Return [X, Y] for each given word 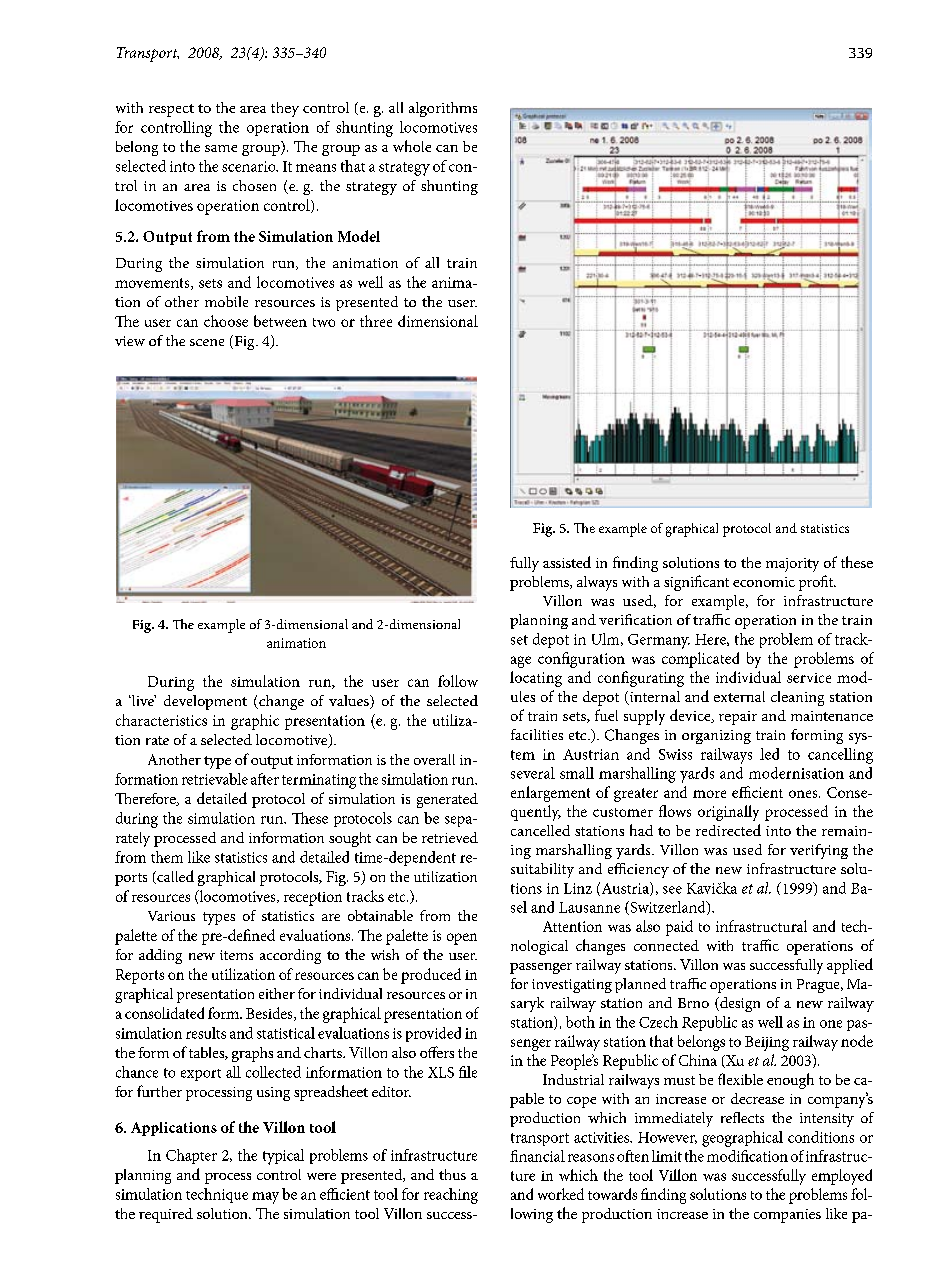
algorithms [443, 109]
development [205, 702]
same [221, 148]
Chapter [191, 1156]
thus [452, 1174]
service [809, 678]
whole [412, 146]
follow [458, 681]
